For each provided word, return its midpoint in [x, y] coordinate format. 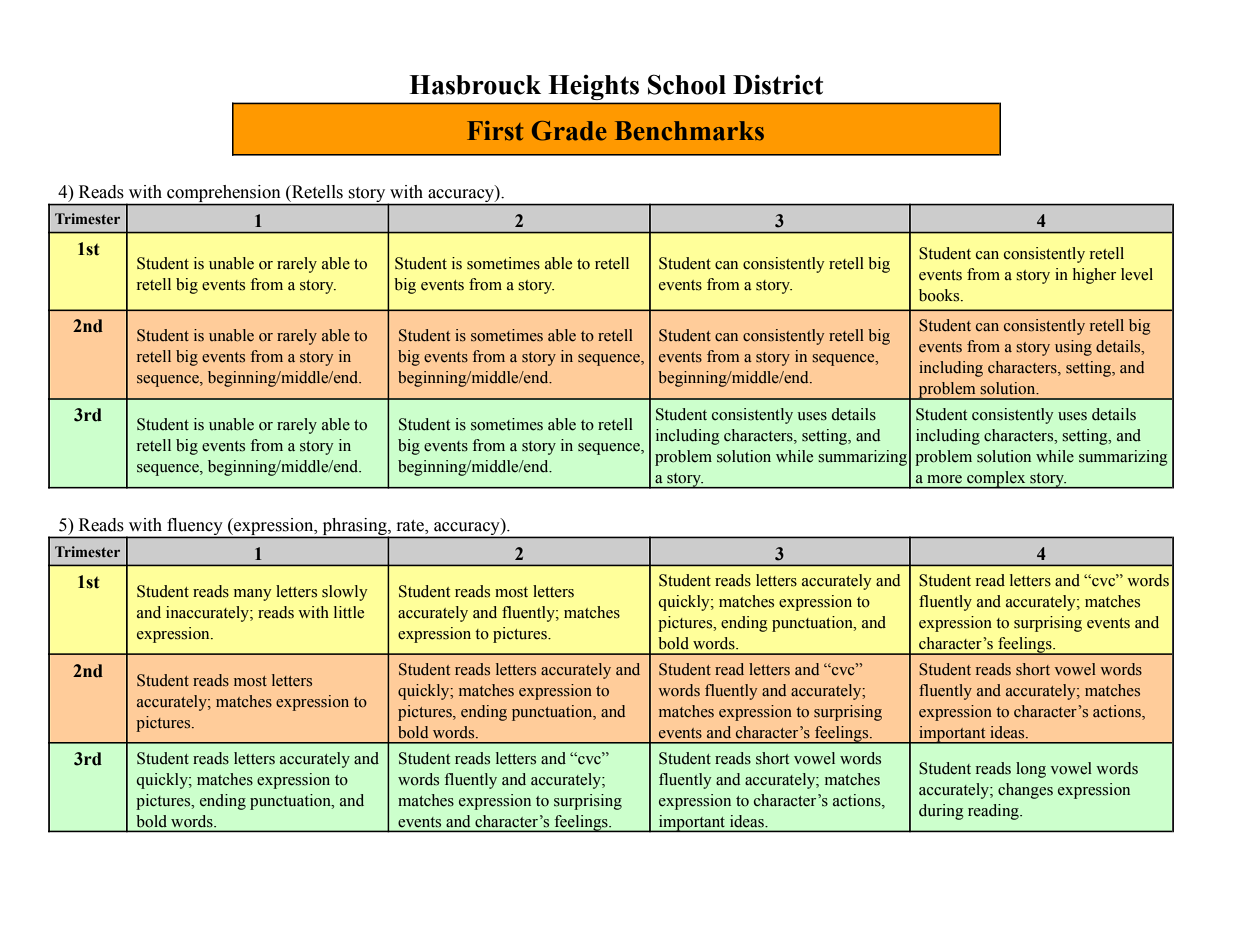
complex [996, 480]
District [778, 84]
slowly [344, 593]
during [941, 812]
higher [1094, 276]
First [495, 131]
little [349, 612]
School [687, 84]
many [252, 595]
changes [1025, 791]
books [940, 295]
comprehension [224, 195]
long [1031, 770]
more [944, 479]
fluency [195, 526]
